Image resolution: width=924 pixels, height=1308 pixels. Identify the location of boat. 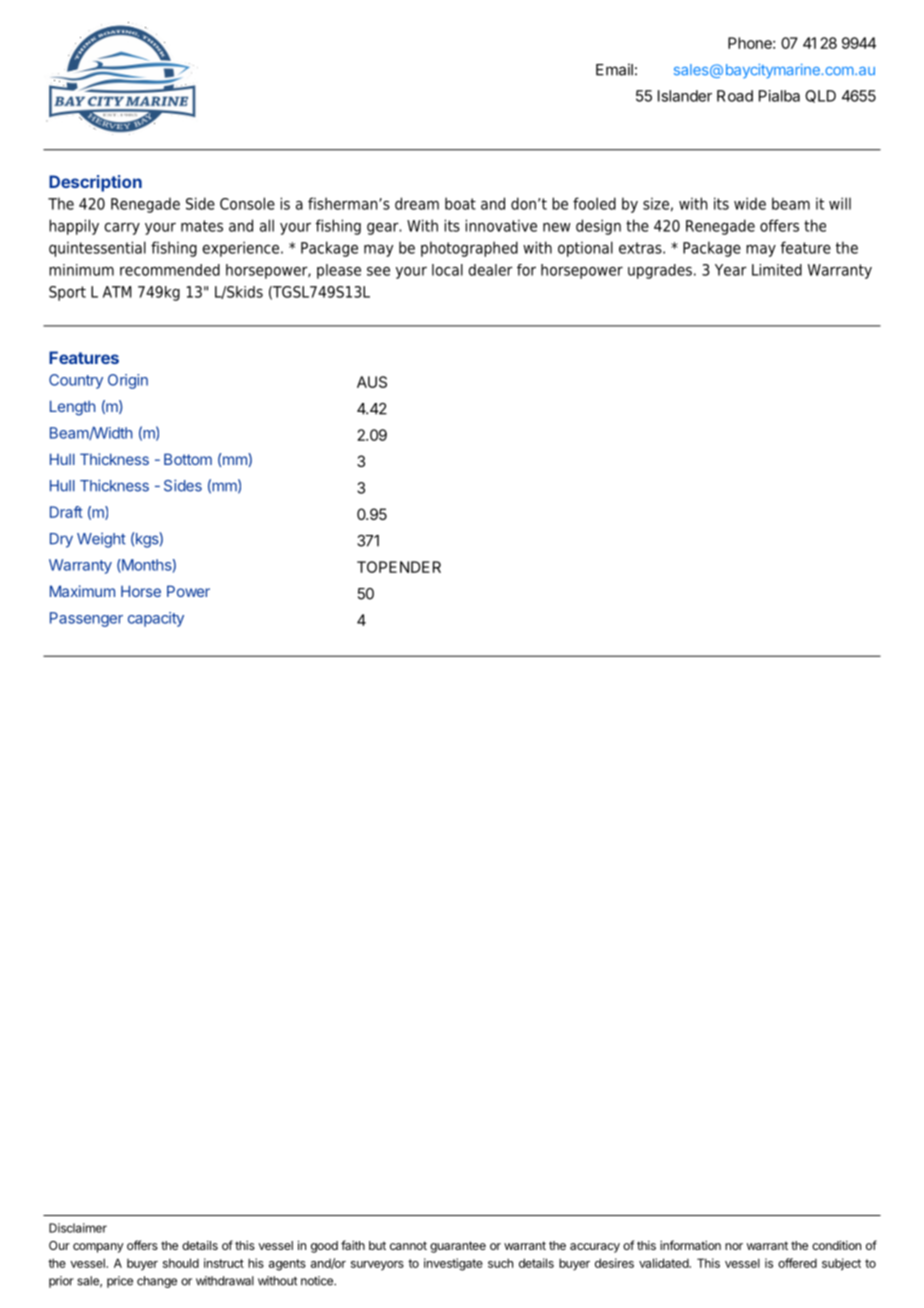
(460, 203).
